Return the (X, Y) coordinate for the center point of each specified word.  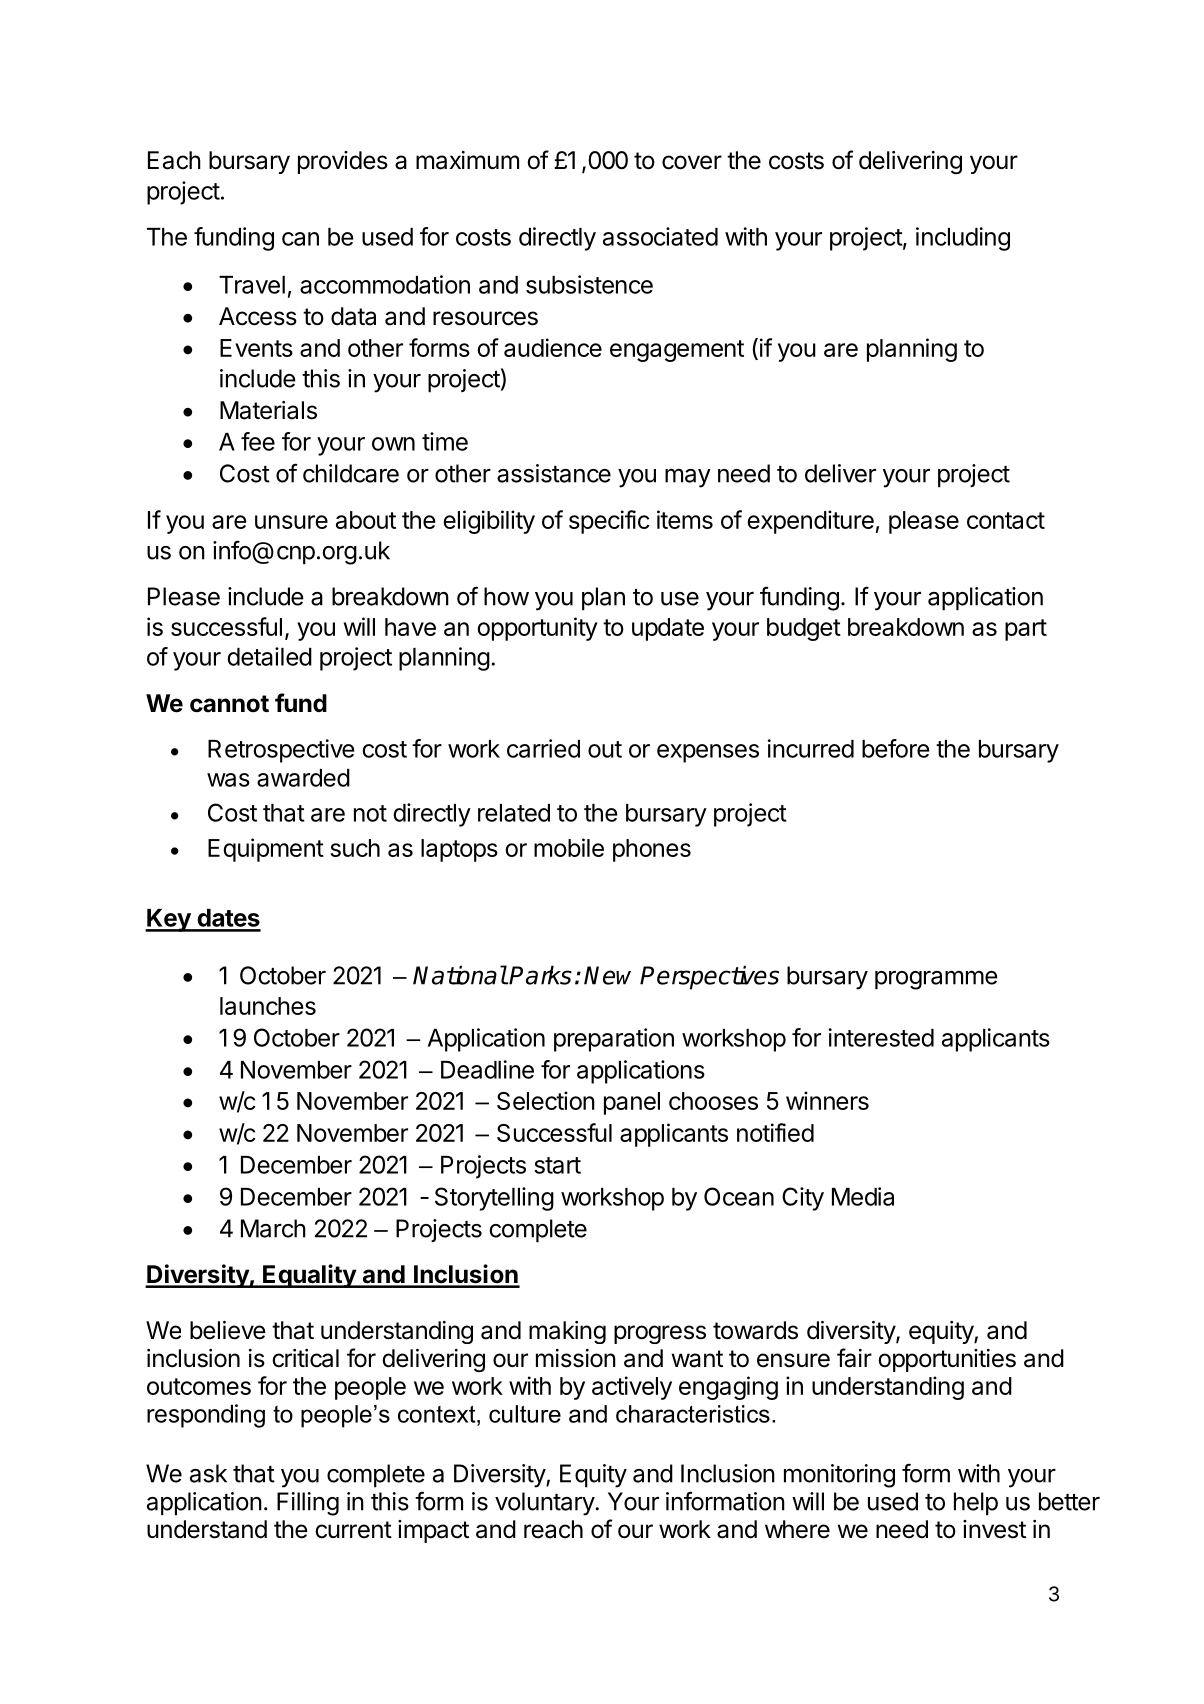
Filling (308, 1504)
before (896, 748)
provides (343, 162)
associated (660, 236)
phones (652, 850)
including (963, 239)
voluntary (545, 1504)
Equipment (266, 850)
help (976, 1504)
